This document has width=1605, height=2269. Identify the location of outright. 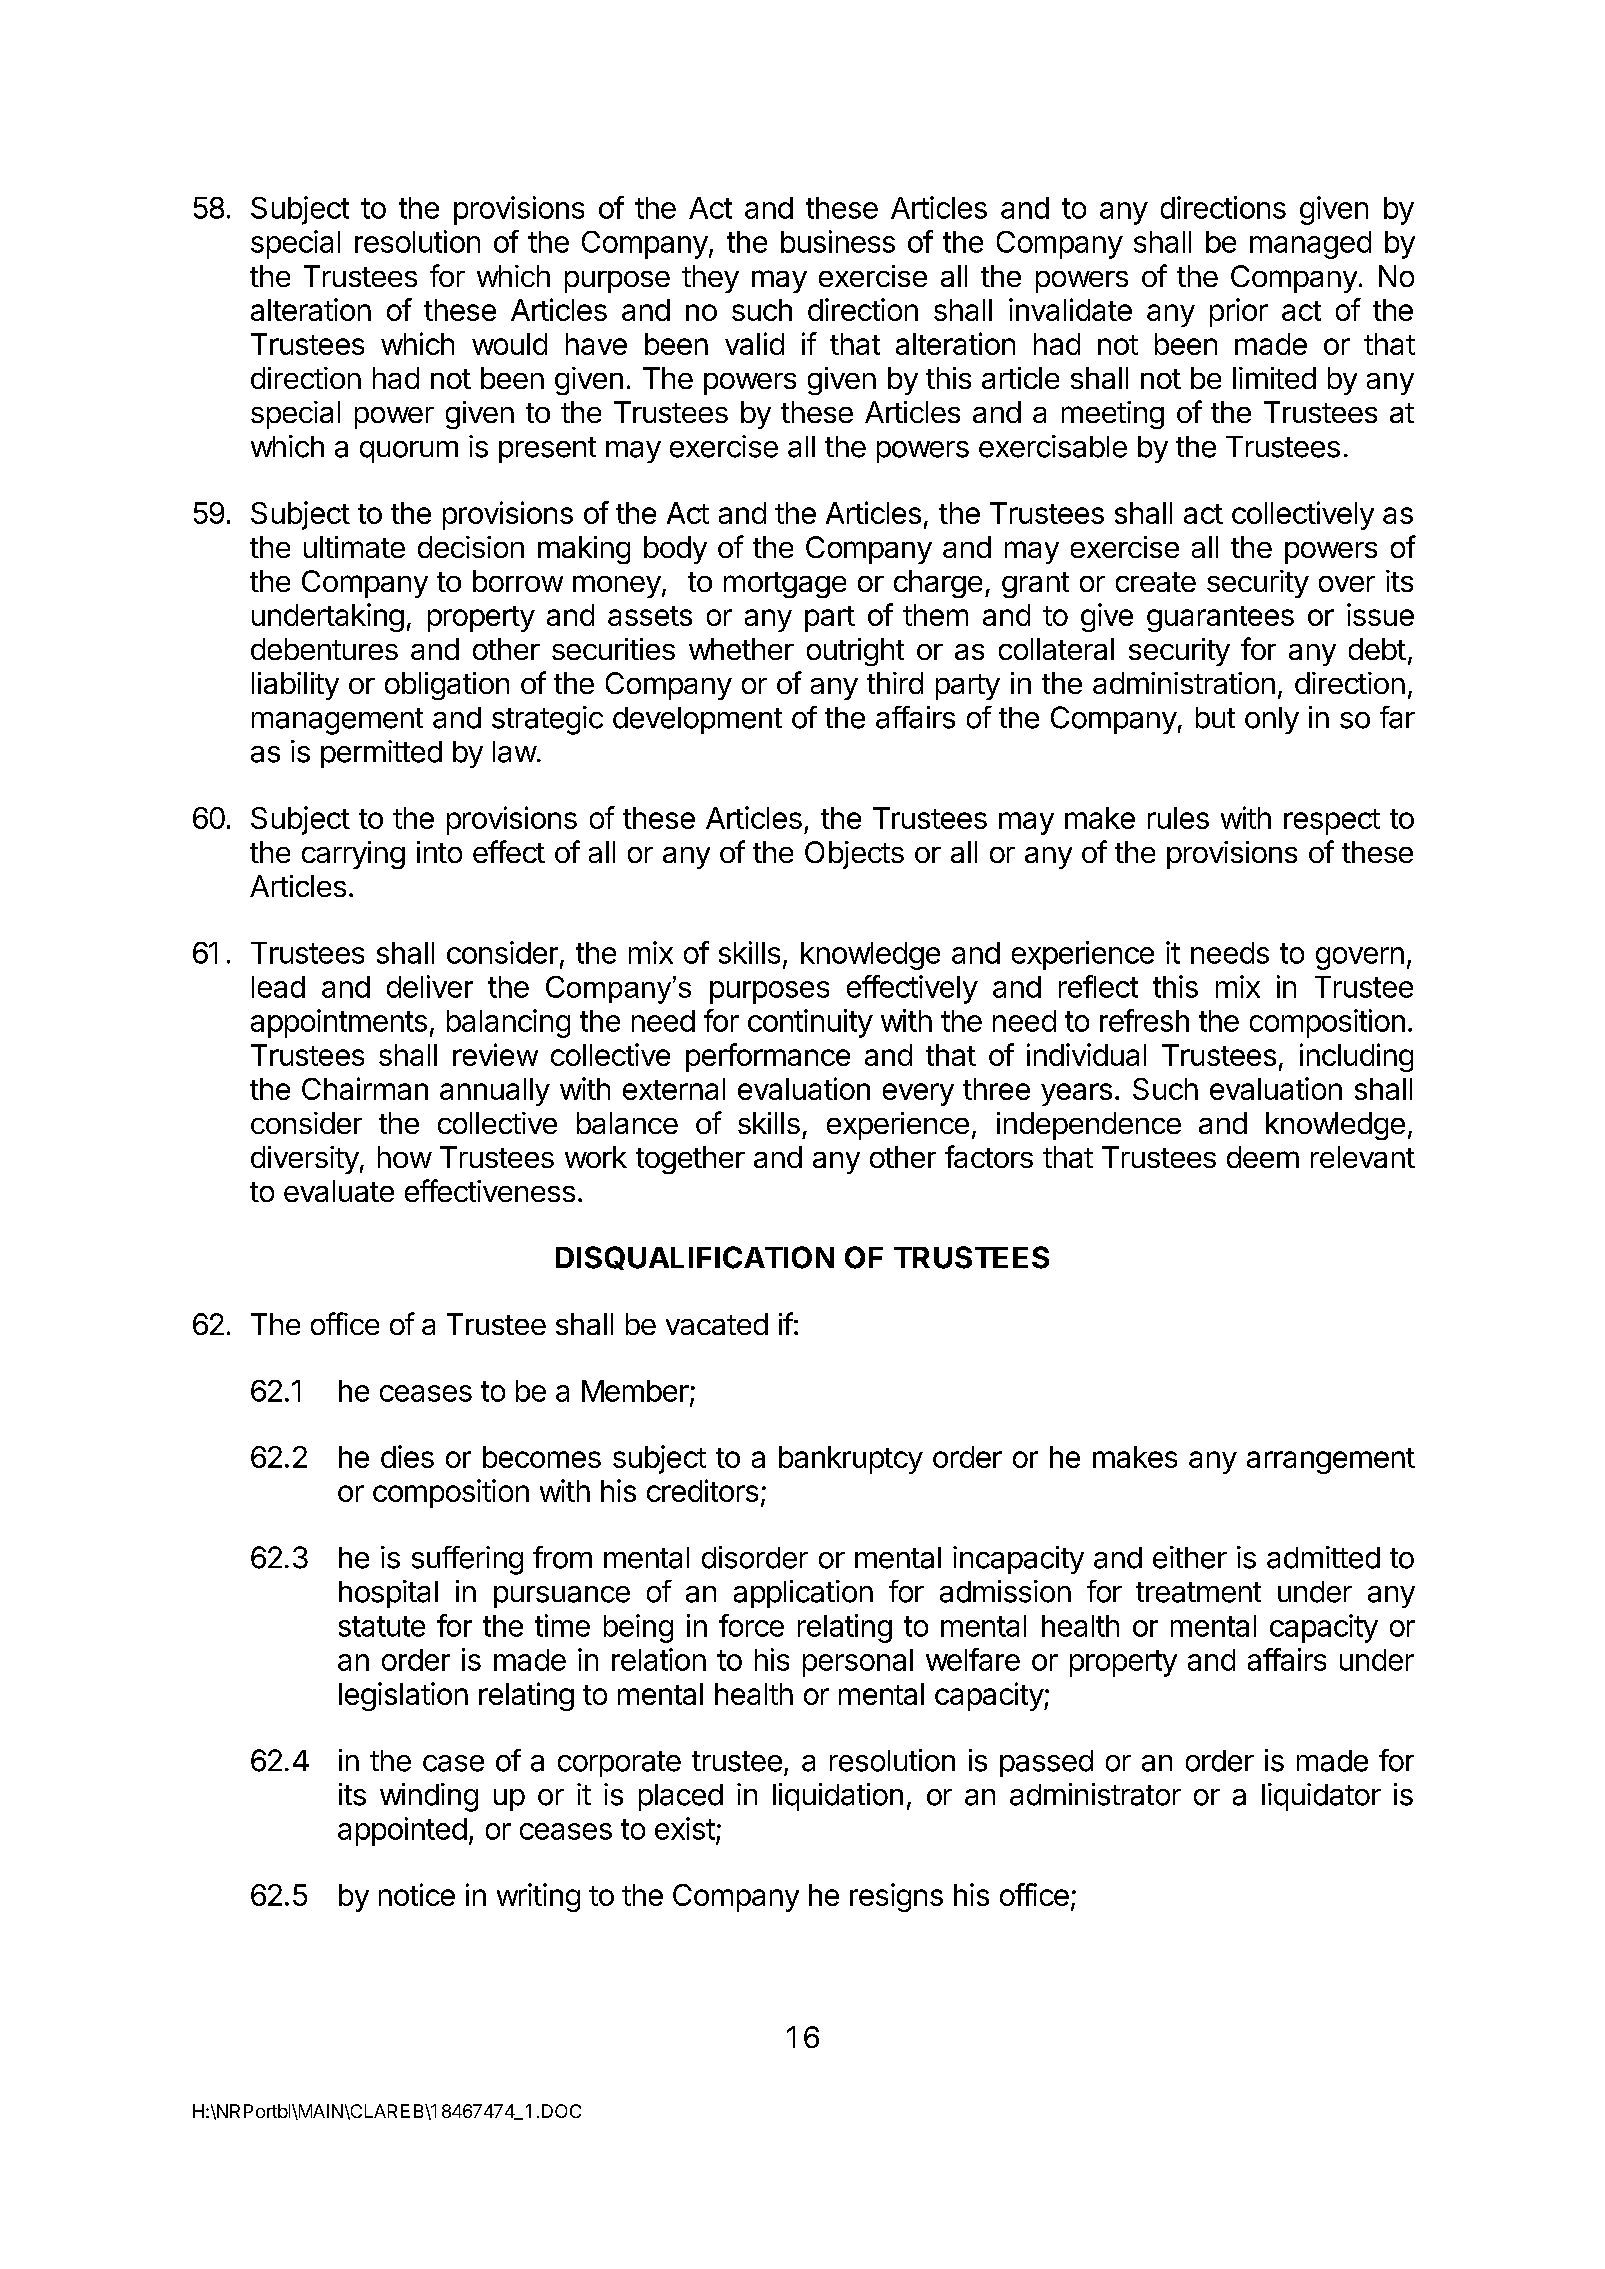
(855, 652).
